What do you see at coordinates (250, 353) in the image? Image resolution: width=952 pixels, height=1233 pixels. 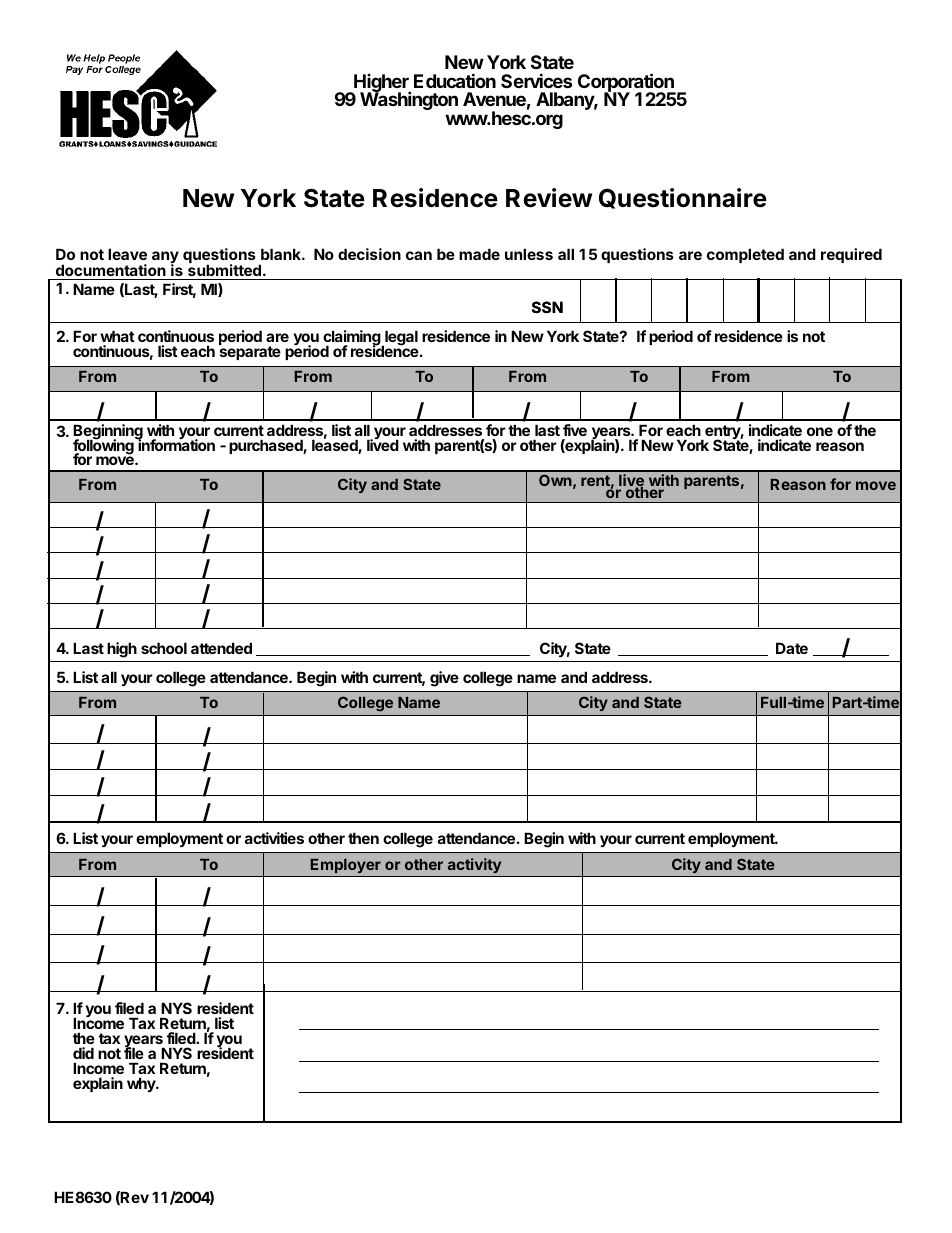 I see `separate` at bounding box center [250, 353].
